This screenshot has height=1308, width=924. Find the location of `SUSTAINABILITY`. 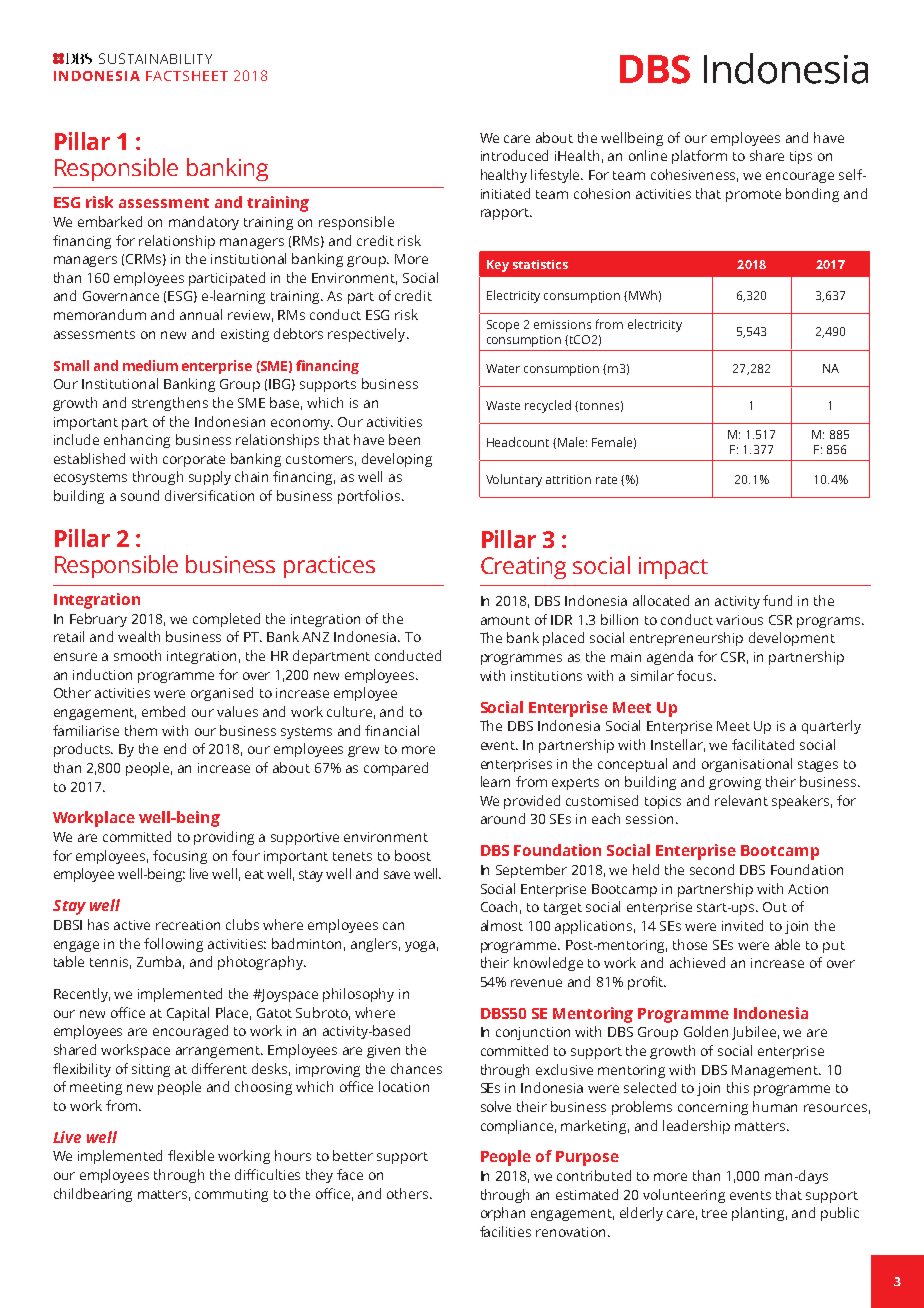

SUSTAINABILITY is located at coordinates (155, 58).
